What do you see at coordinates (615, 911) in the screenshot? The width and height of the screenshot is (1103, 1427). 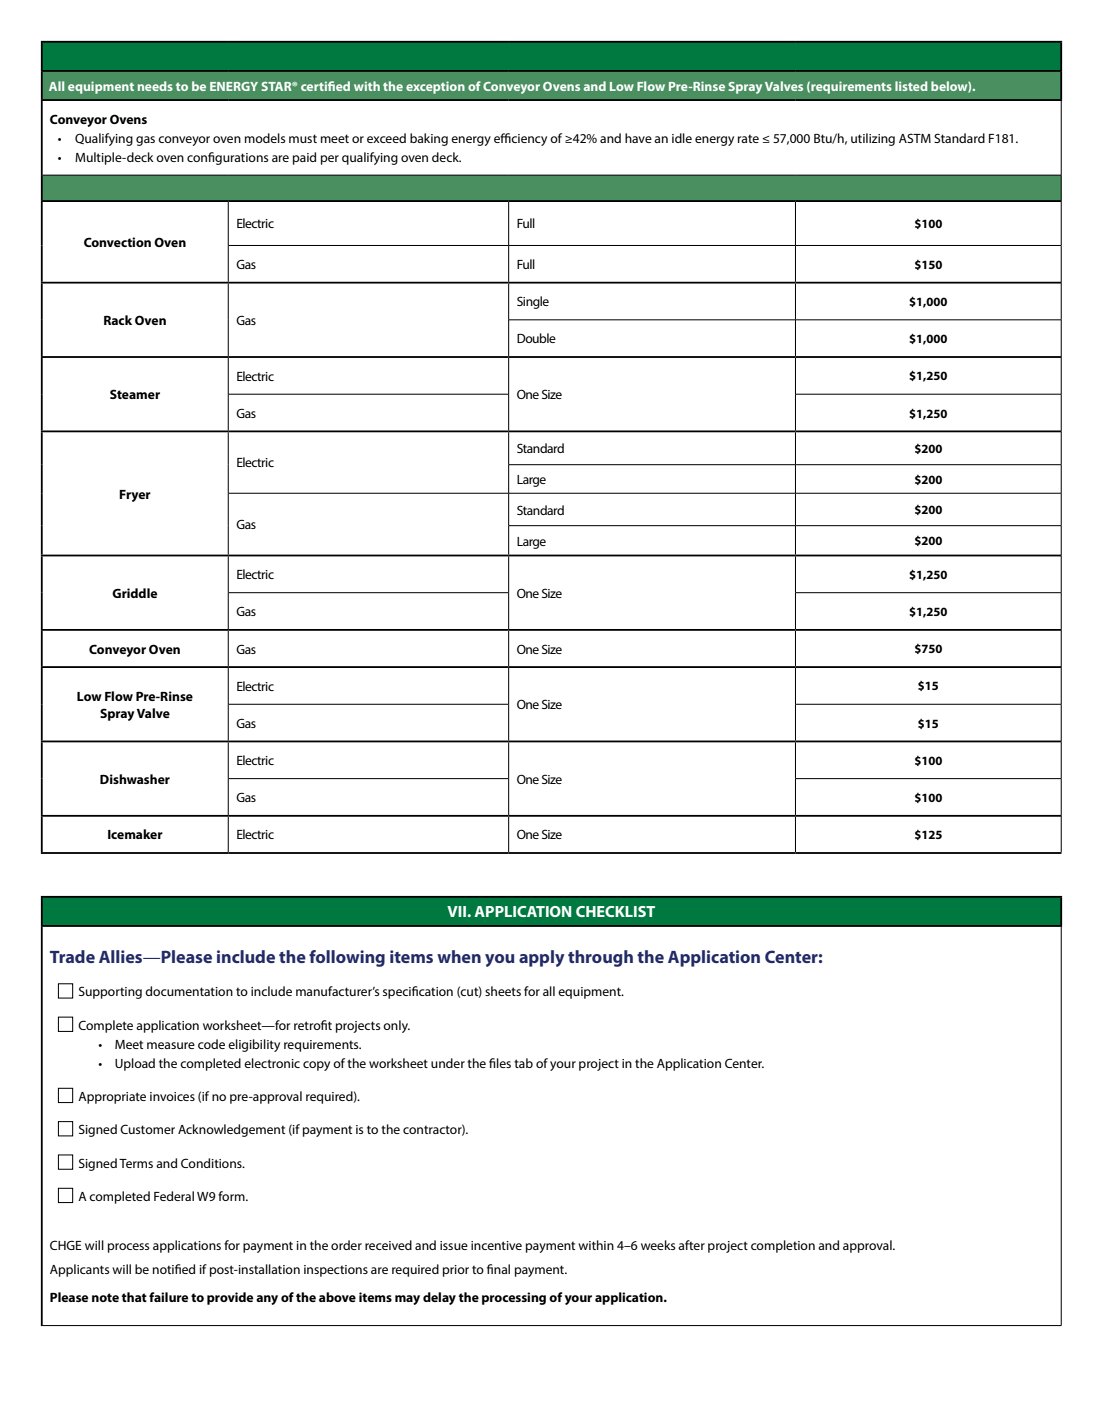 I see `CHECKLIST` at bounding box center [615, 911].
